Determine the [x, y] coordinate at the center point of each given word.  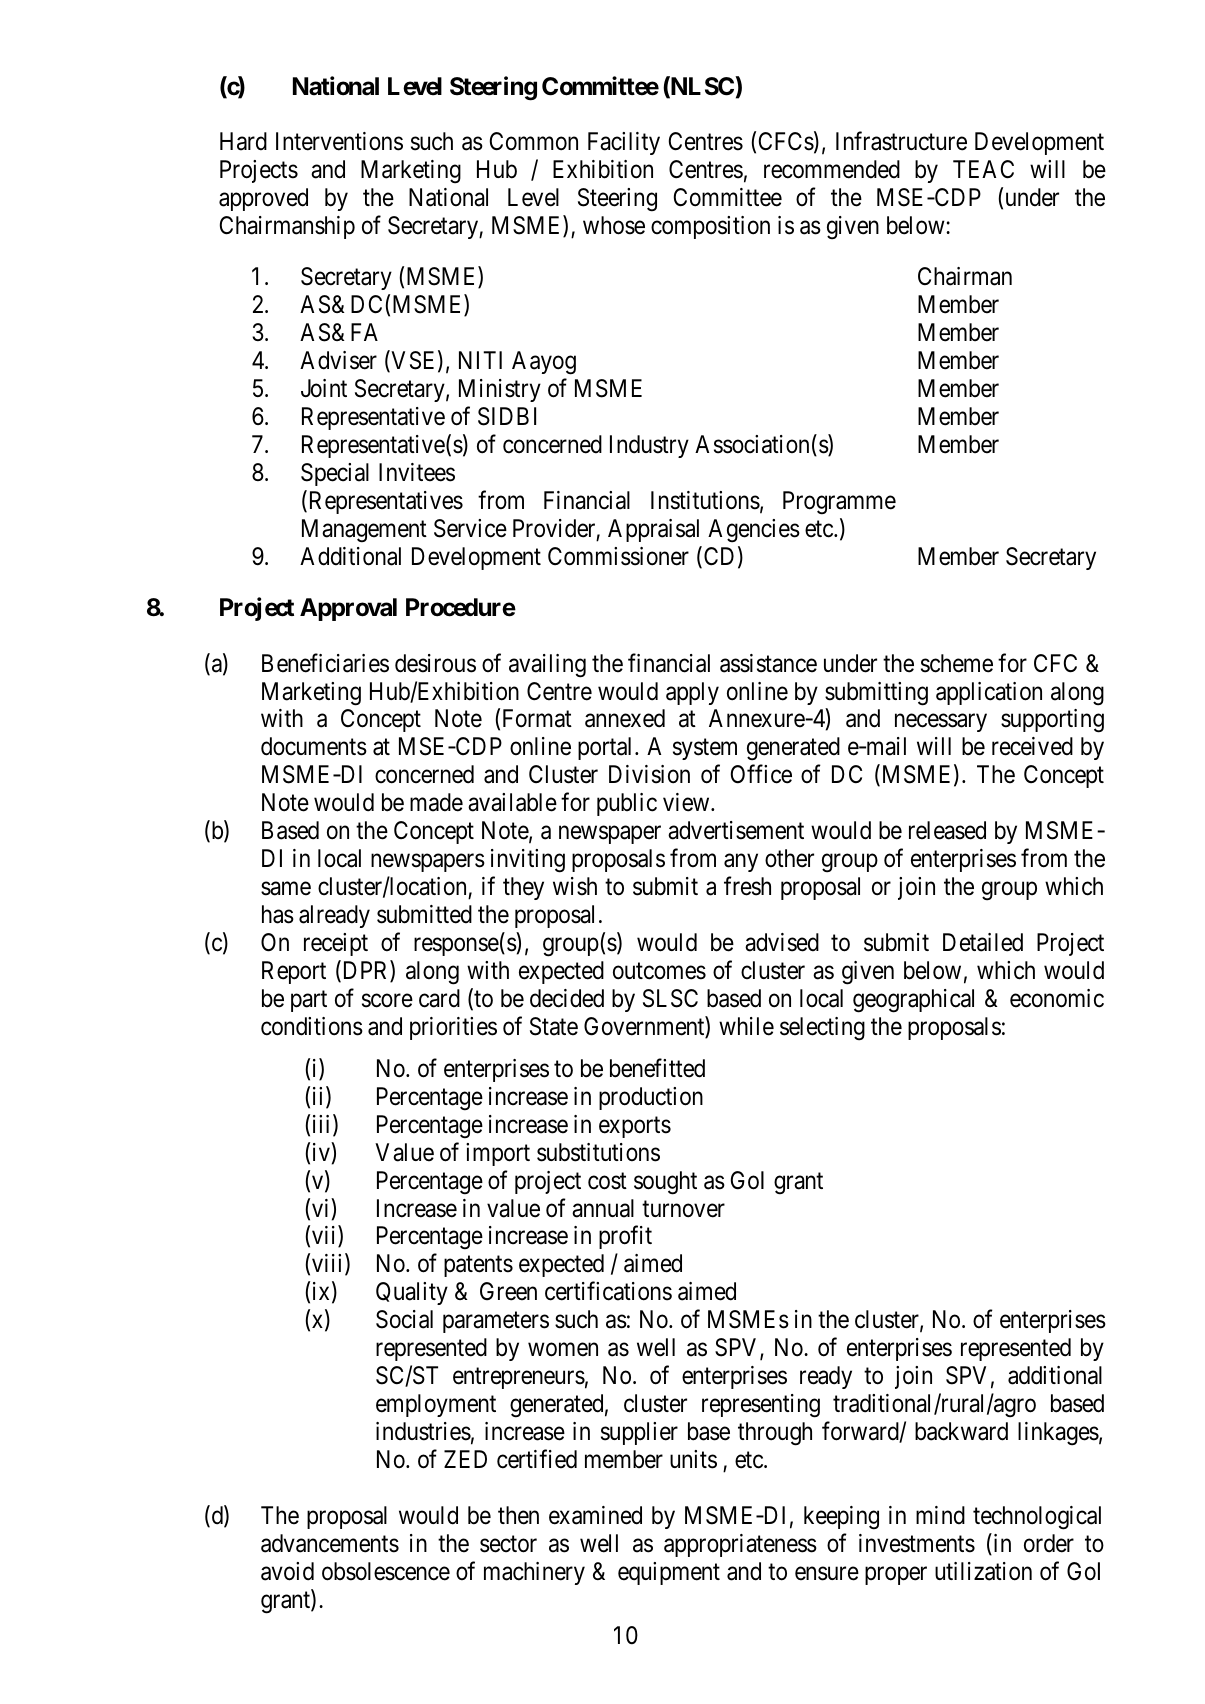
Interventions [339, 141]
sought [665, 1183]
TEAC [983, 169]
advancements [330, 1543]
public [627, 804]
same [286, 889]
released [947, 830]
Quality [412, 1293]
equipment [669, 1573]
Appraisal [653, 530]
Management [364, 531]
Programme [839, 503]
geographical [913, 1001]
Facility [624, 143]
